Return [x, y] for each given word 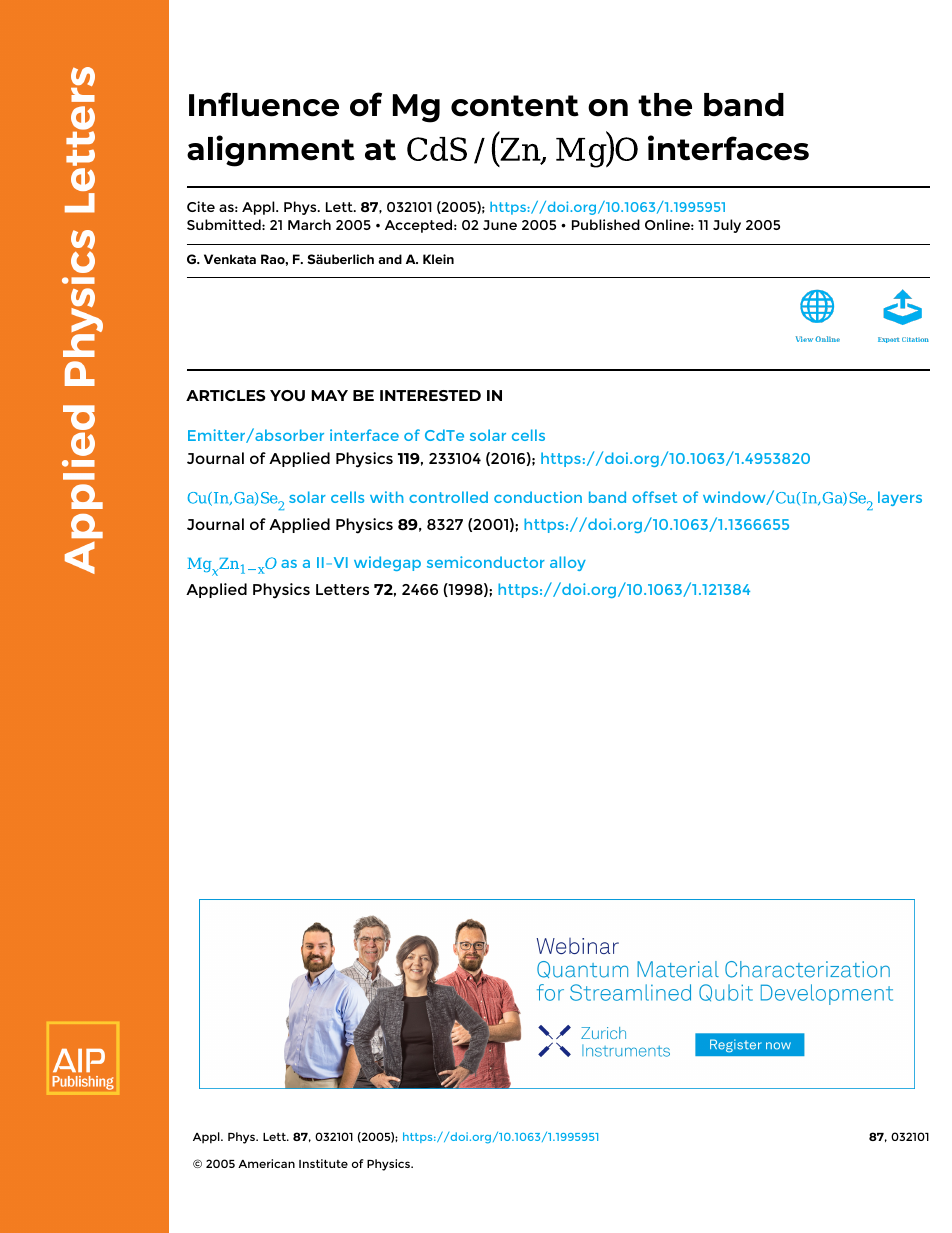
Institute [323, 1163]
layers [900, 498]
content [515, 106]
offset [654, 497]
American [266, 1163]
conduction [538, 497]
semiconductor [486, 562]
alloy [568, 563]
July [727, 226]
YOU [287, 395]
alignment [271, 151]
